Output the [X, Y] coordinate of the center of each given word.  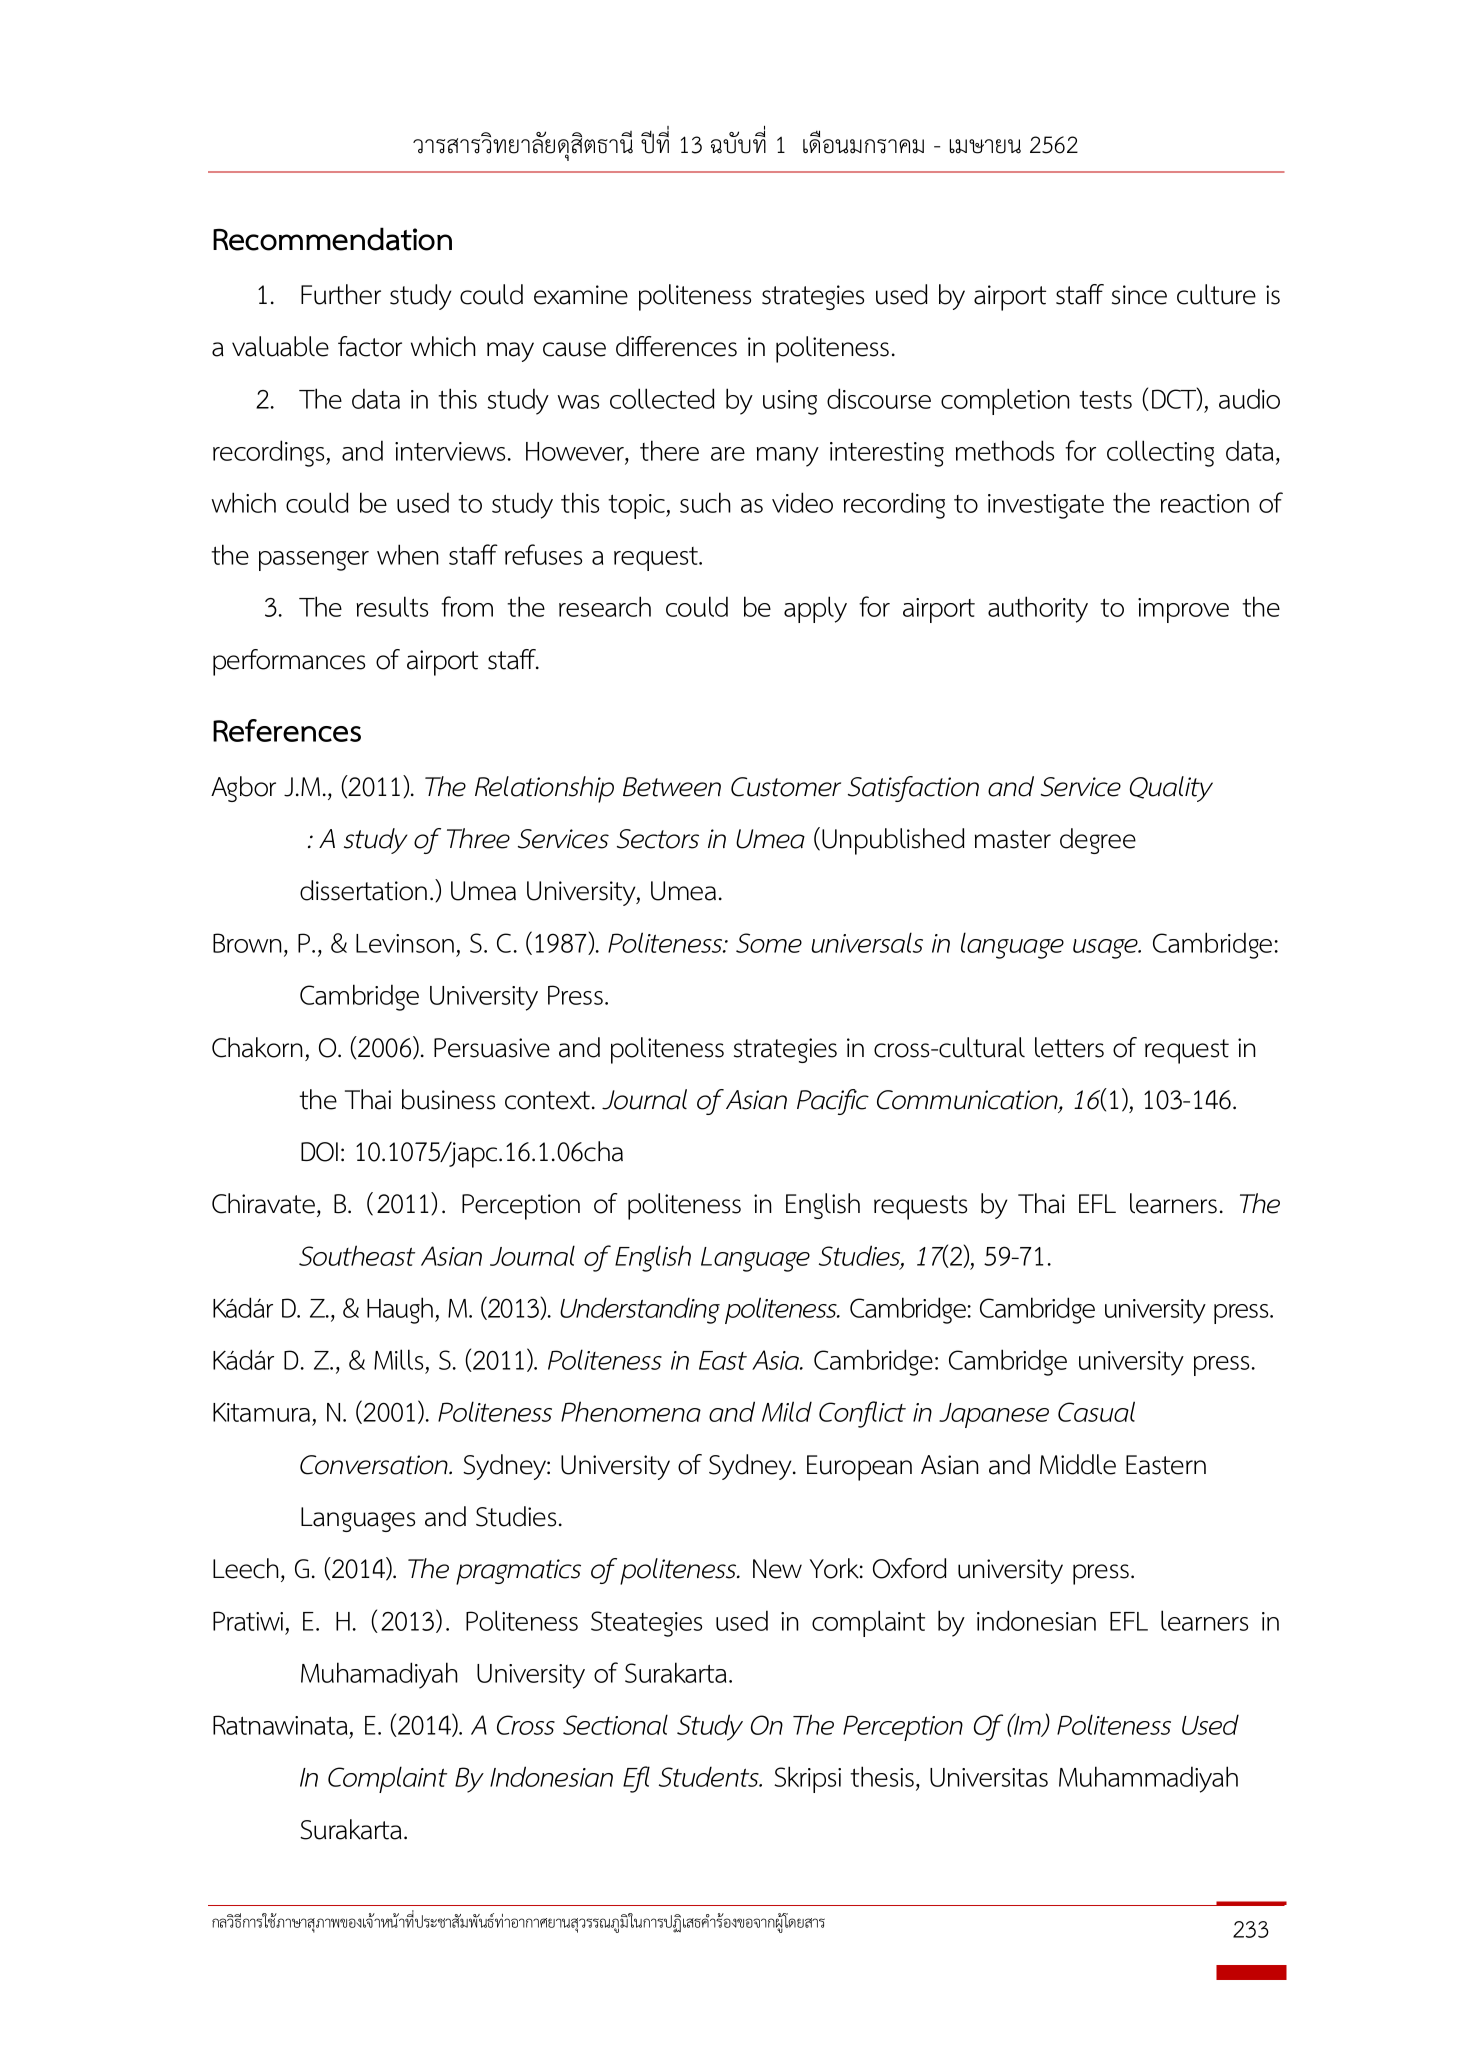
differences [676, 346]
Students [710, 1776]
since [1139, 295]
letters [1069, 1047]
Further [341, 294]
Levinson [405, 943]
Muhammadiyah [1148, 1779]
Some [769, 943]
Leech [246, 1568]
